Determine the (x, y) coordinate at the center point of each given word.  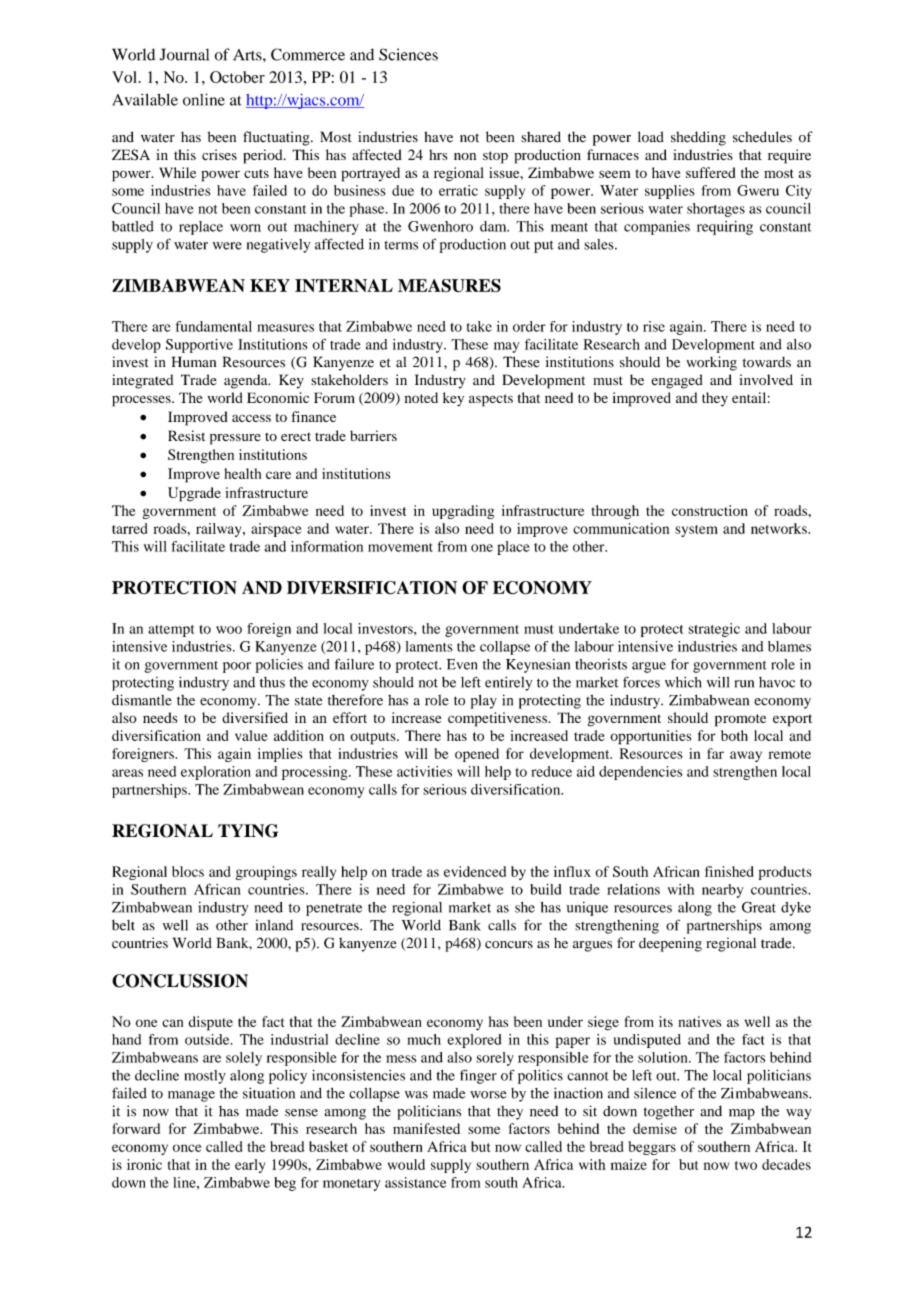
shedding (698, 138)
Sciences (408, 54)
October (237, 77)
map (742, 1114)
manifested (426, 1128)
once (187, 1148)
